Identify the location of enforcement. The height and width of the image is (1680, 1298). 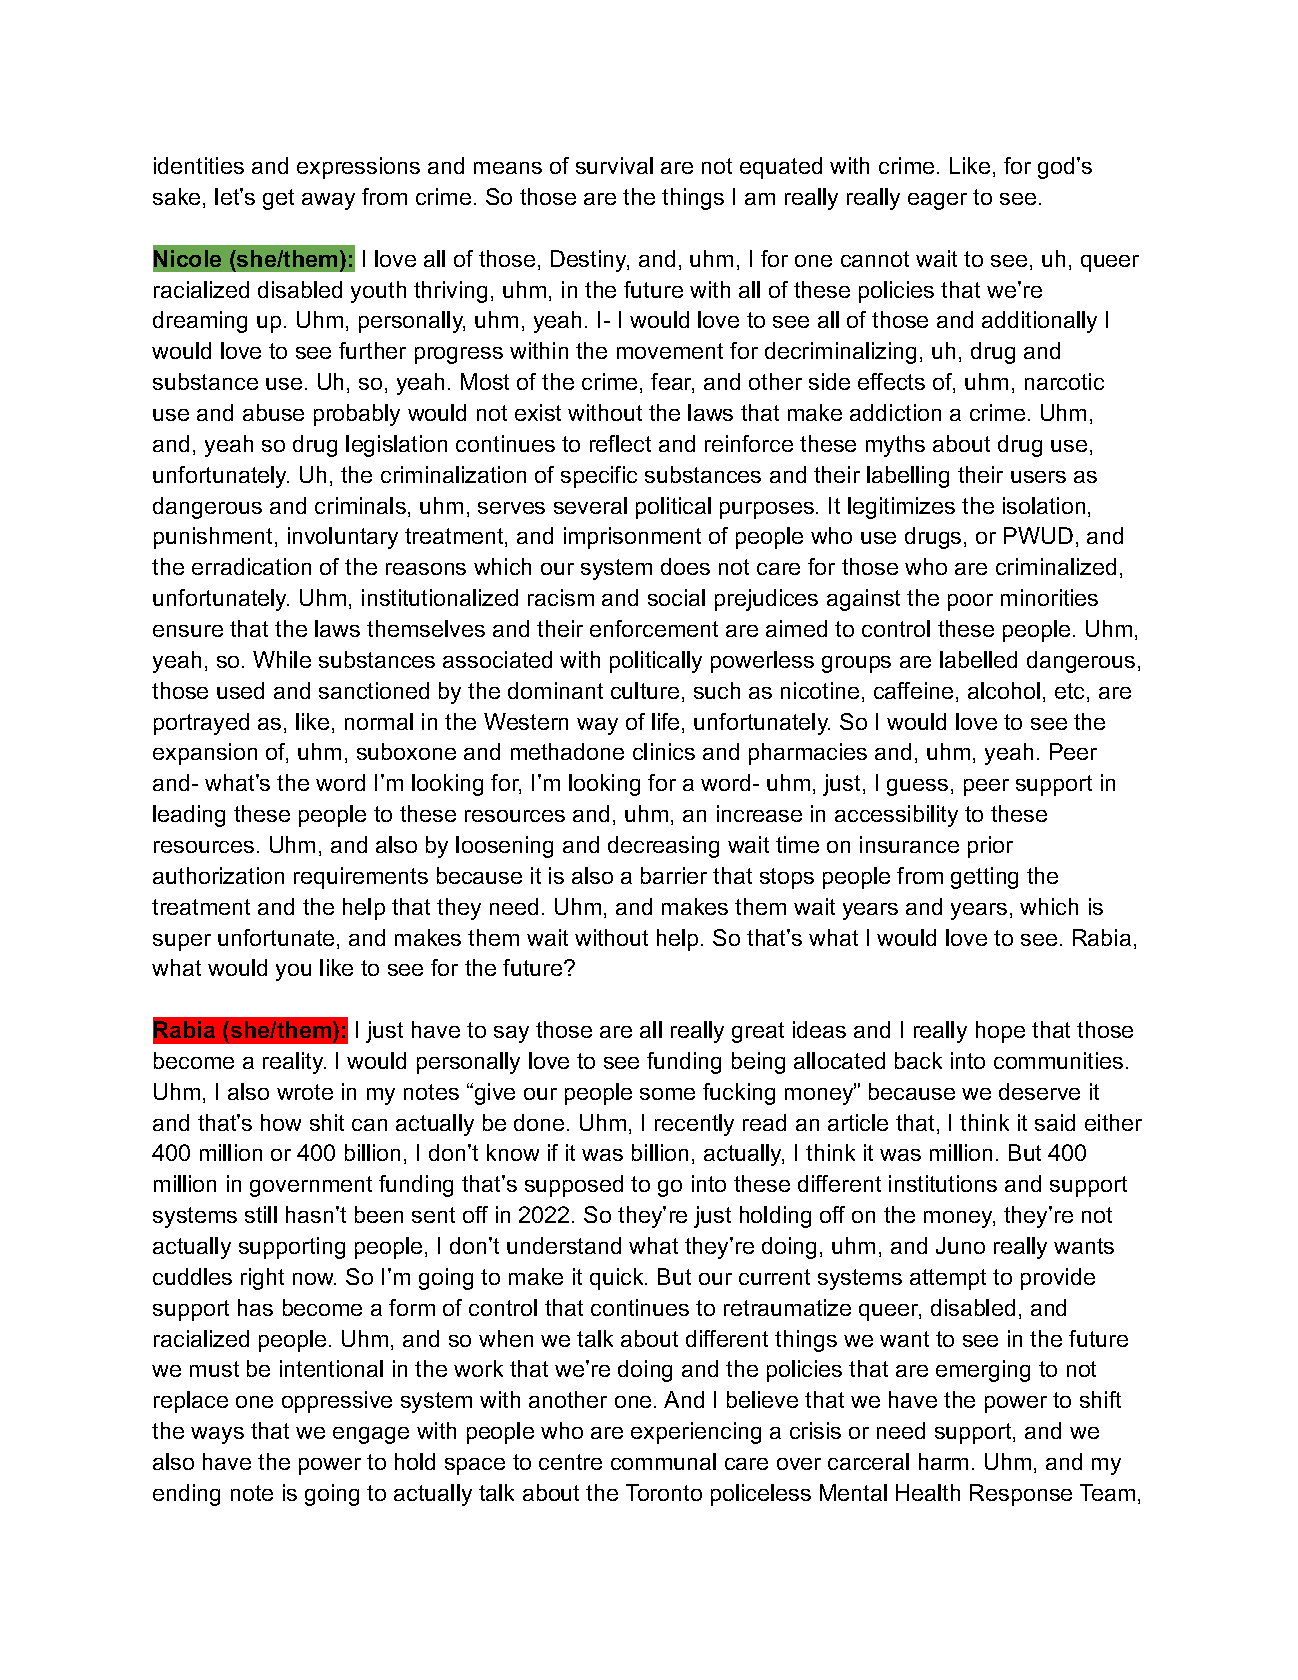
(654, 628).
